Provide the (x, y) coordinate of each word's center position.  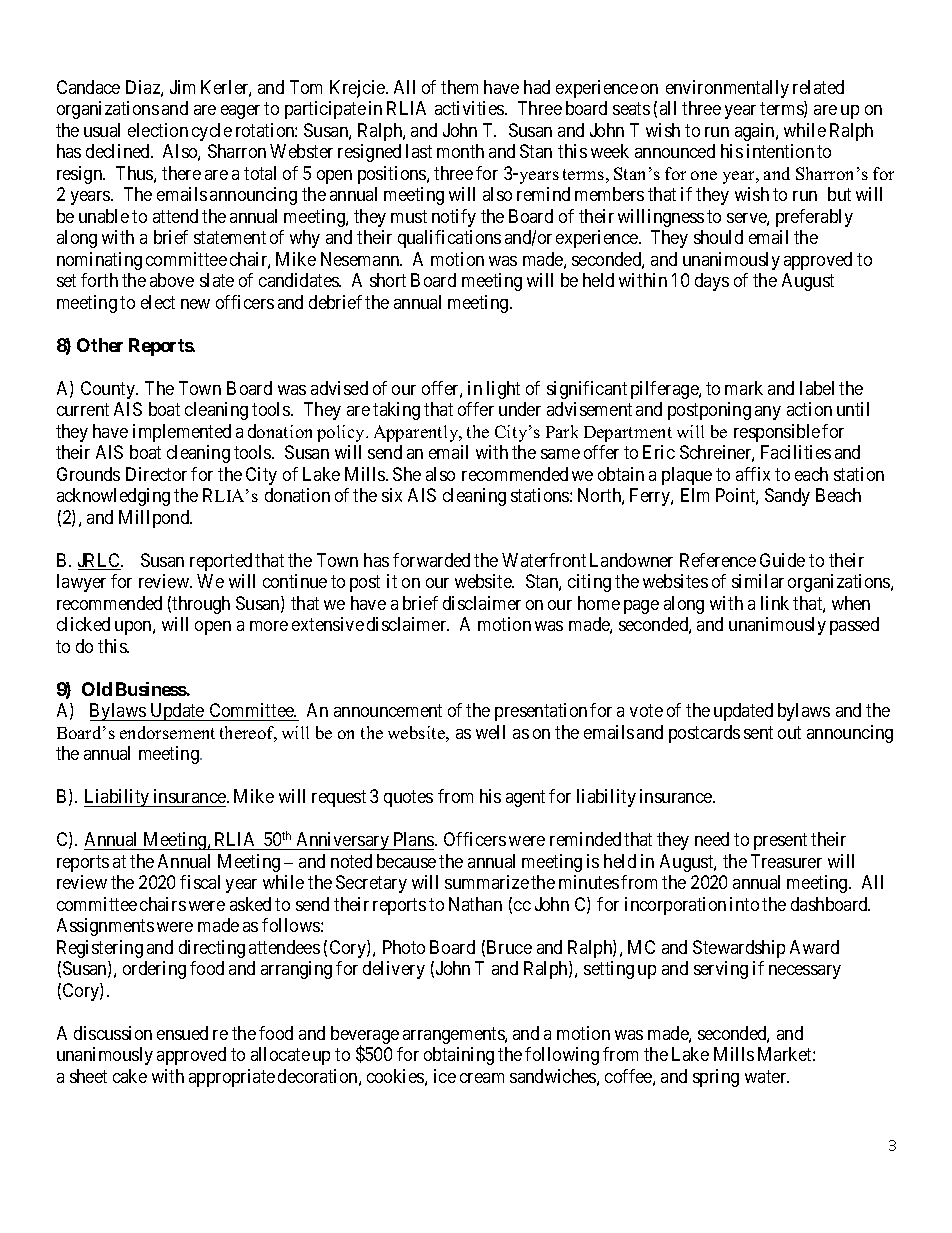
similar (758, 581)
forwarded (431, 560)
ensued (182, 1033)
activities (470, 108)
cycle (212, 132)
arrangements (454, 1035)
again (756, 132)
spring (716, 1078)
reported (221, 562)
